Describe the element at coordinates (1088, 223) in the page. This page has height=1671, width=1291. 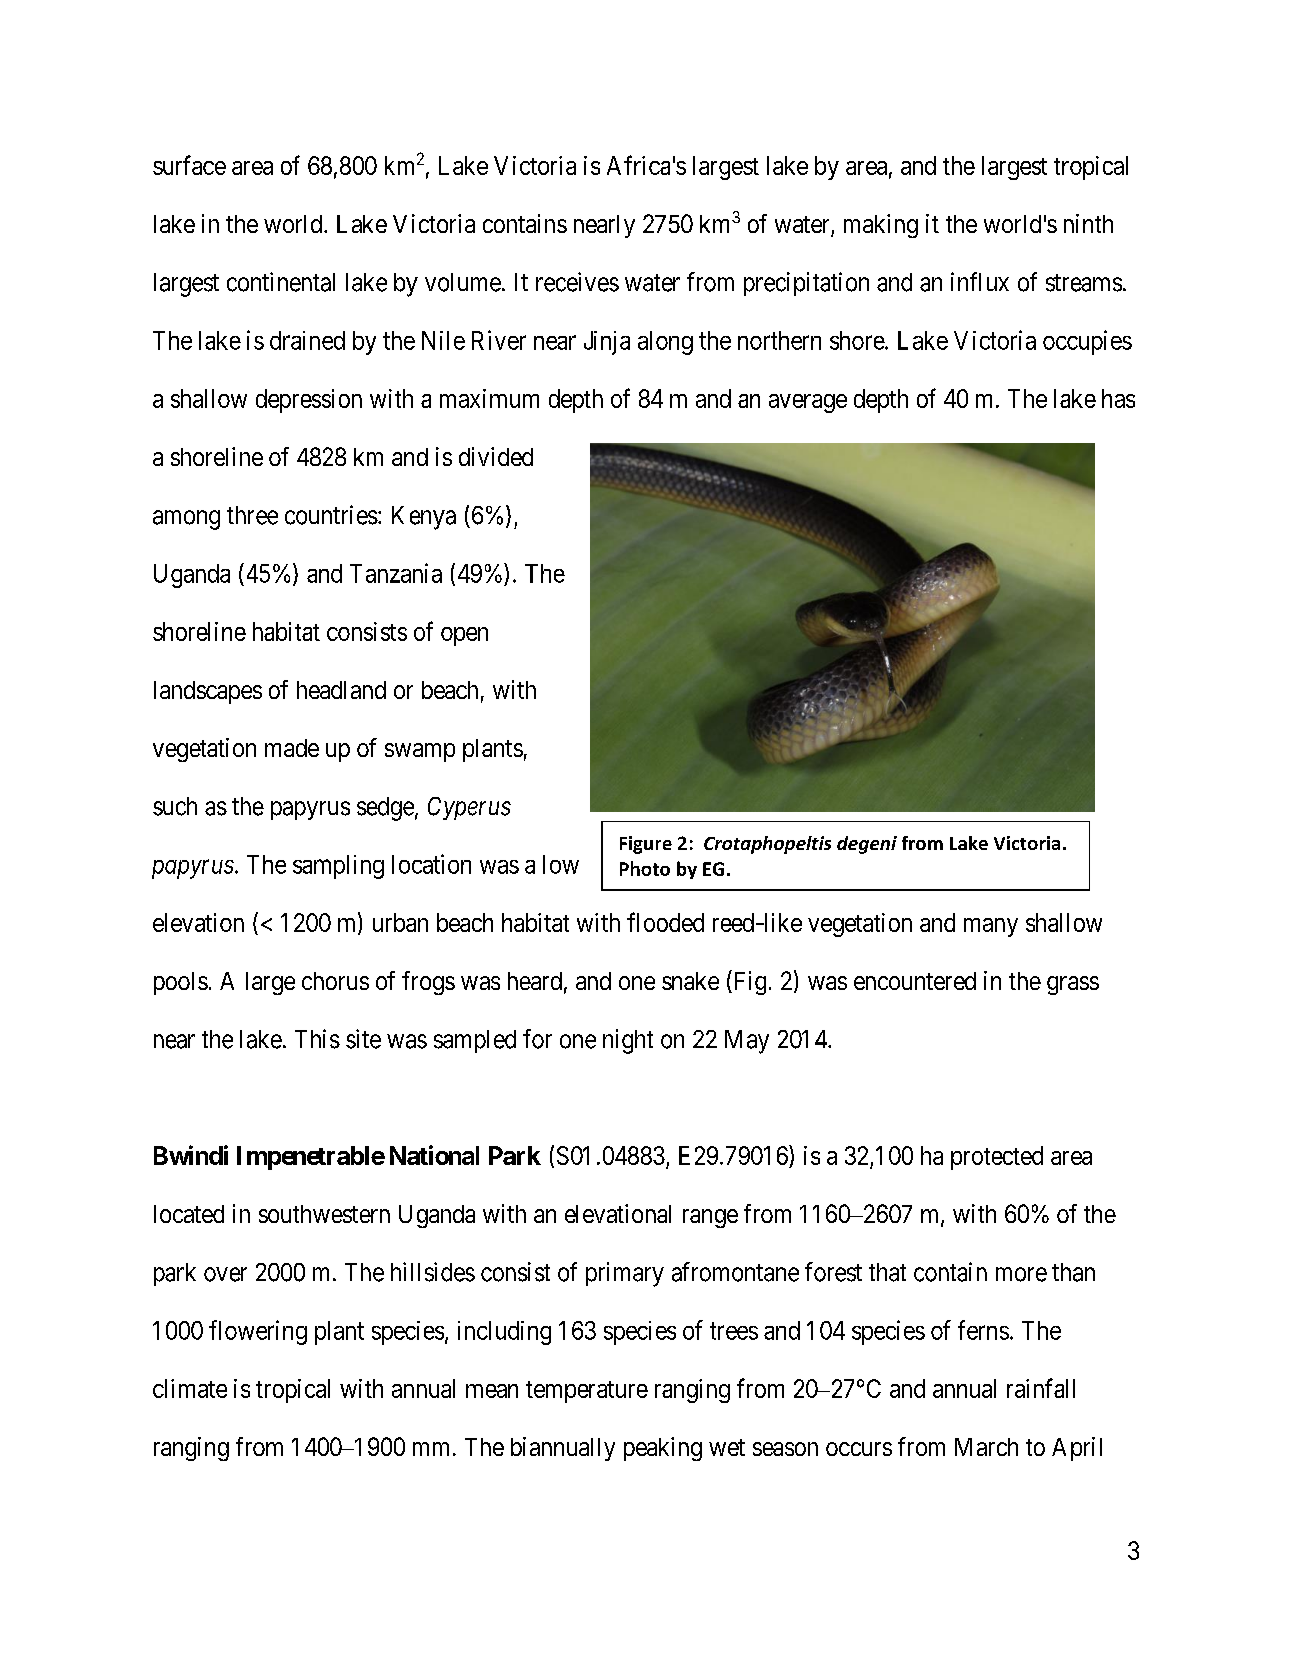
I see `ninth` at that location.
